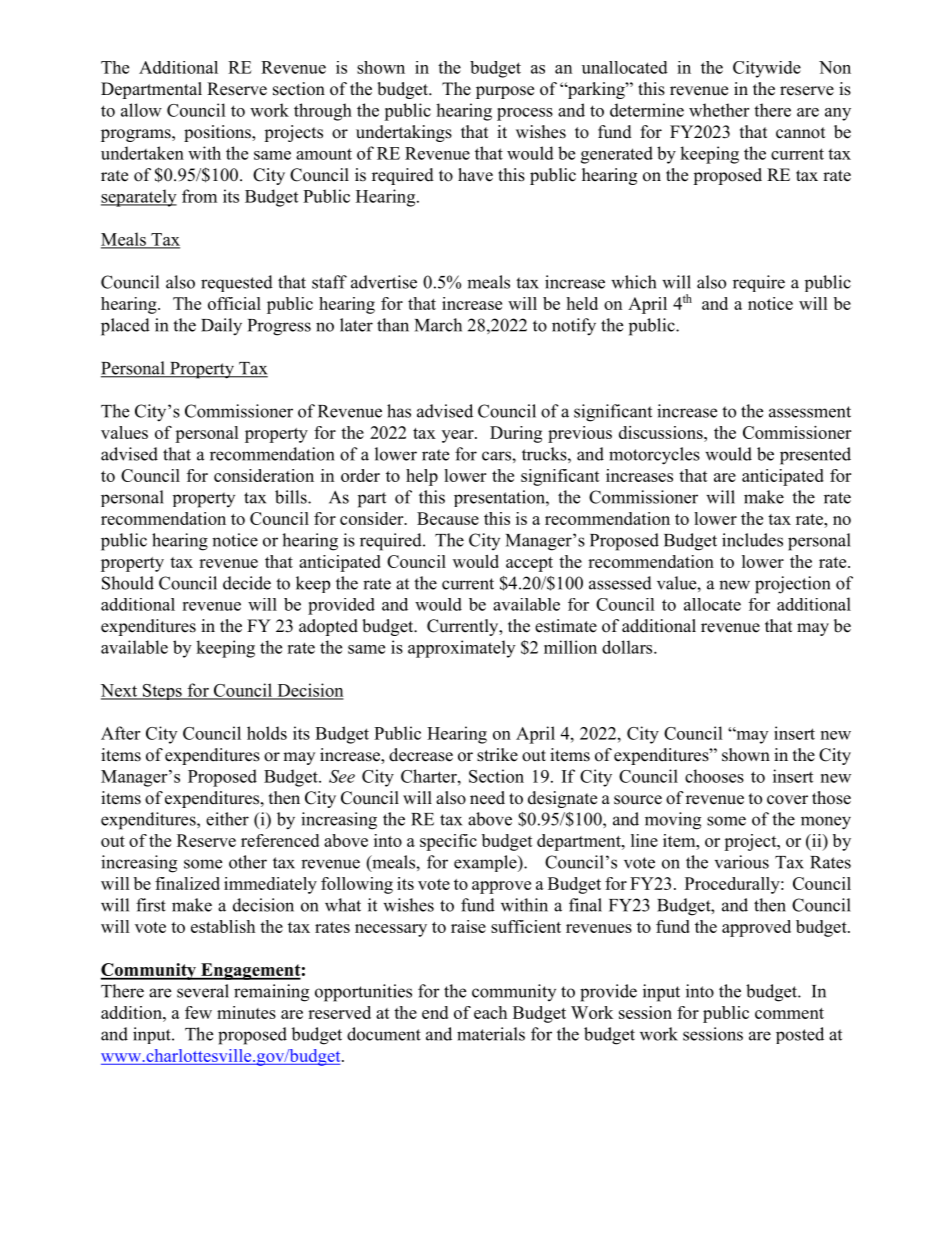 The height and width of the page is (1233, 952). What do you see at coordinates (438, 325) in the page?
I see `March` at bounding box center [438, 325].
